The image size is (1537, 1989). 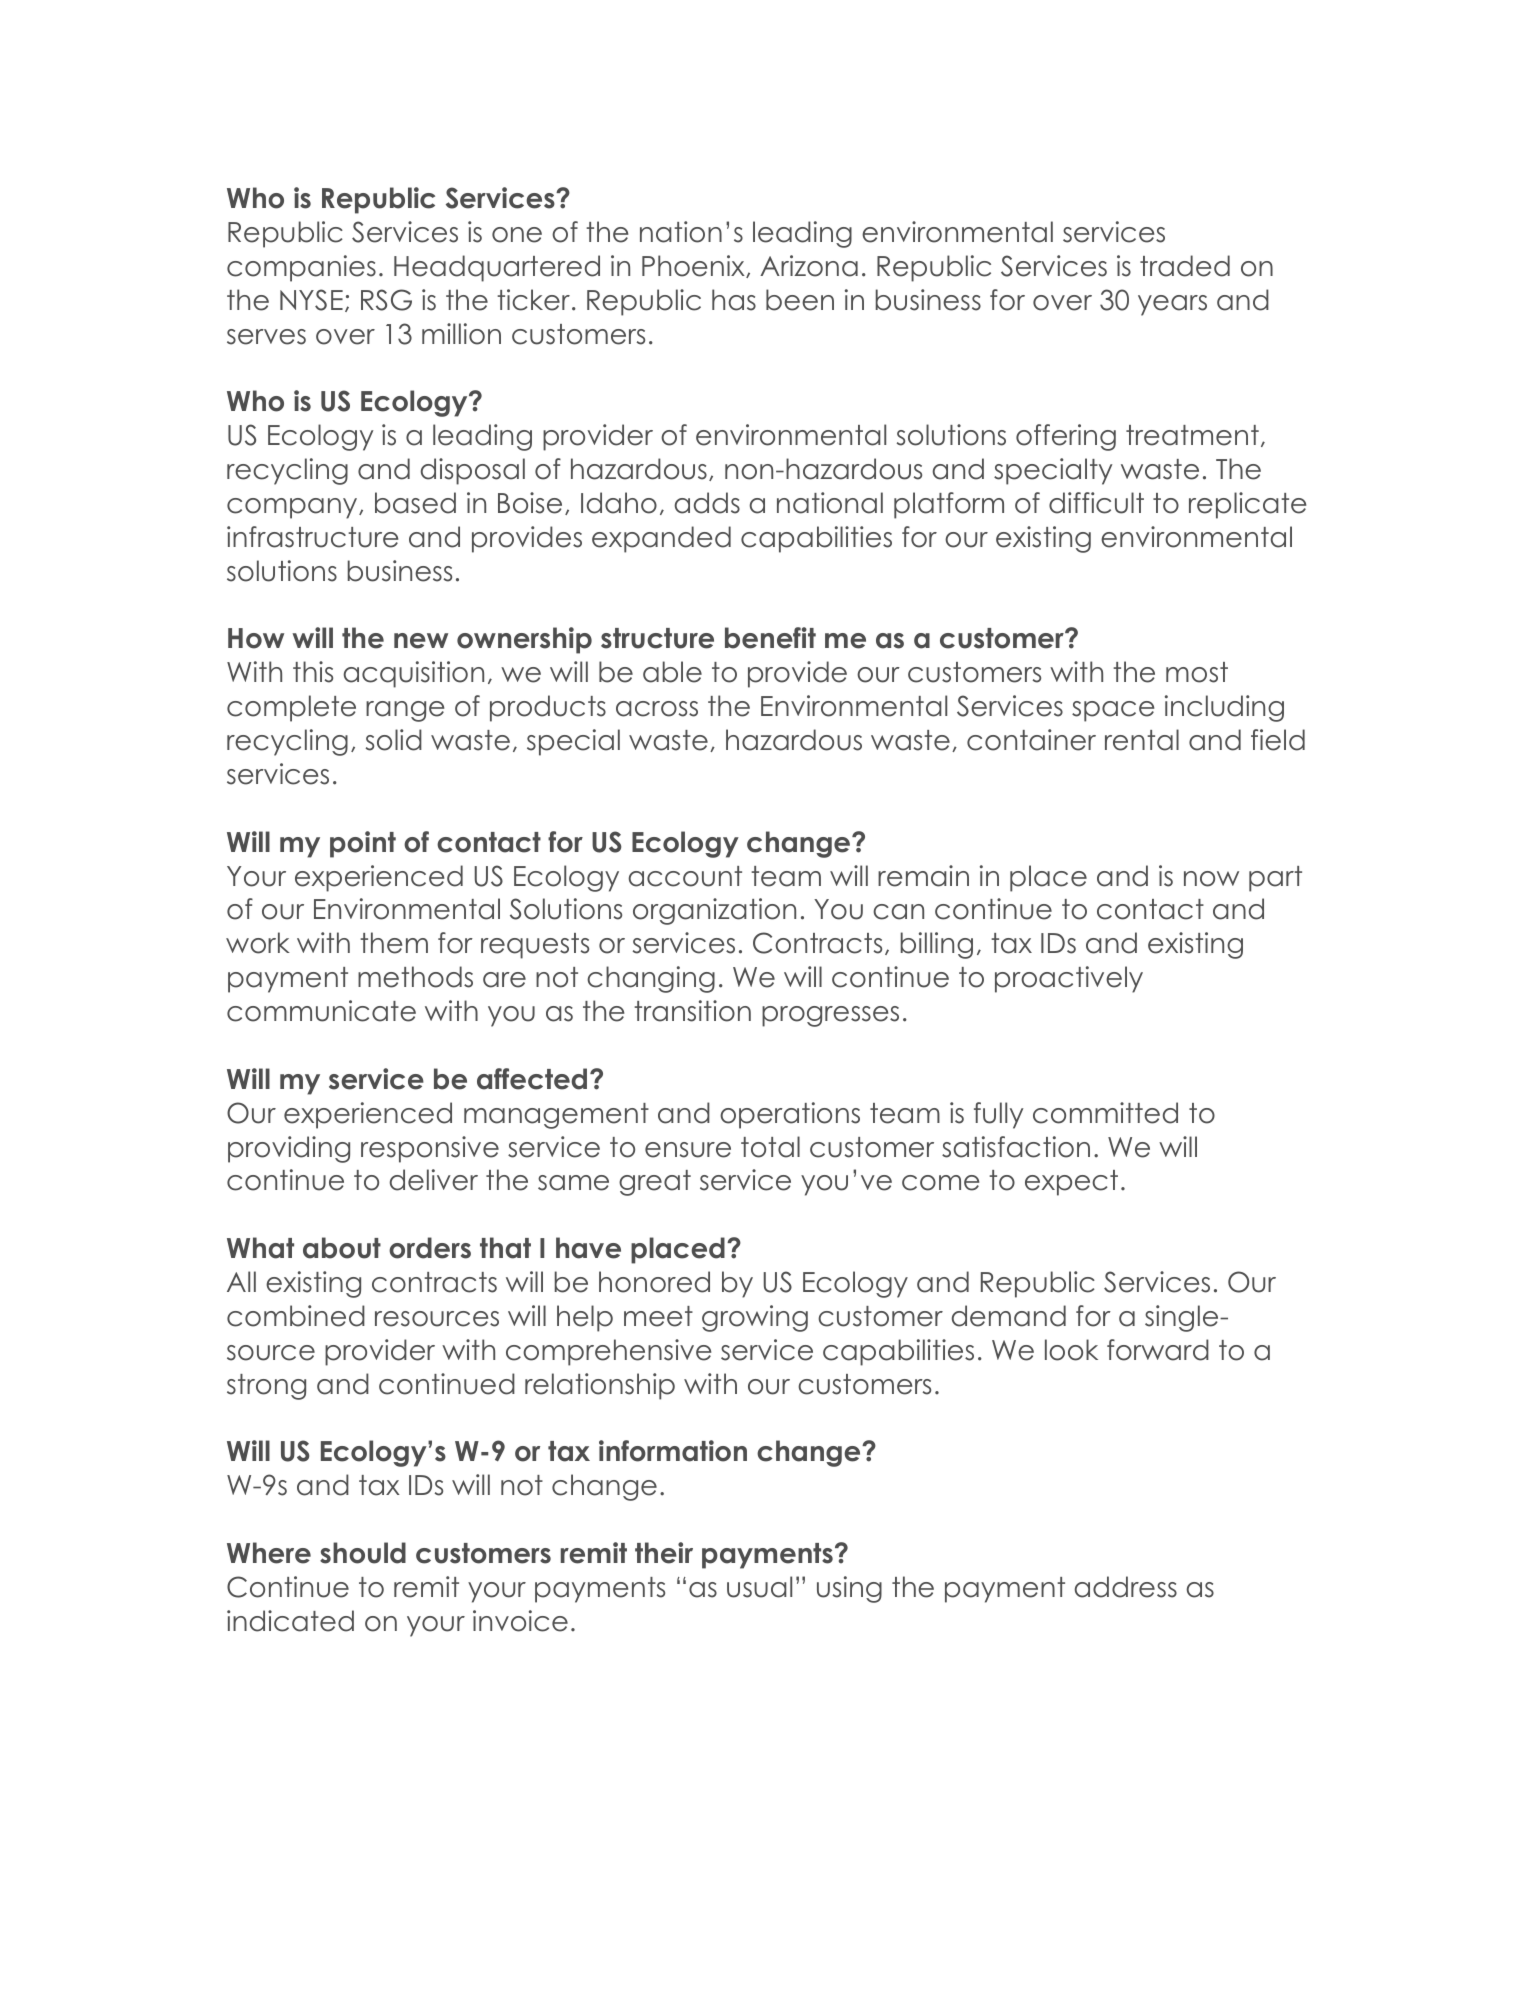 What do you see at coordinates (714, 911) in the screenshot?
I see `organization` at bounding box center [714, 911].
